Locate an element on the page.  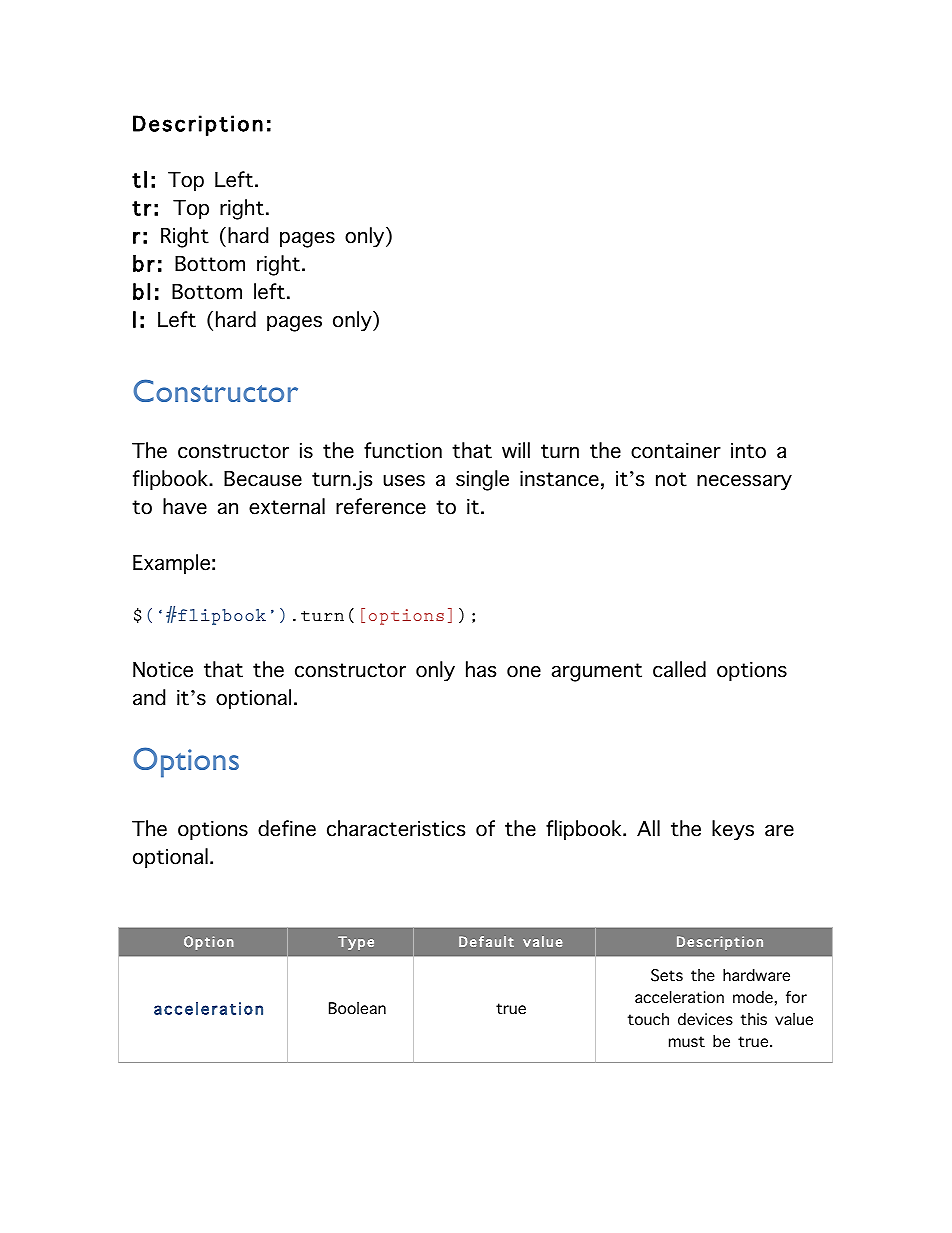
Boolean is located at coordinates (357, 1008).
